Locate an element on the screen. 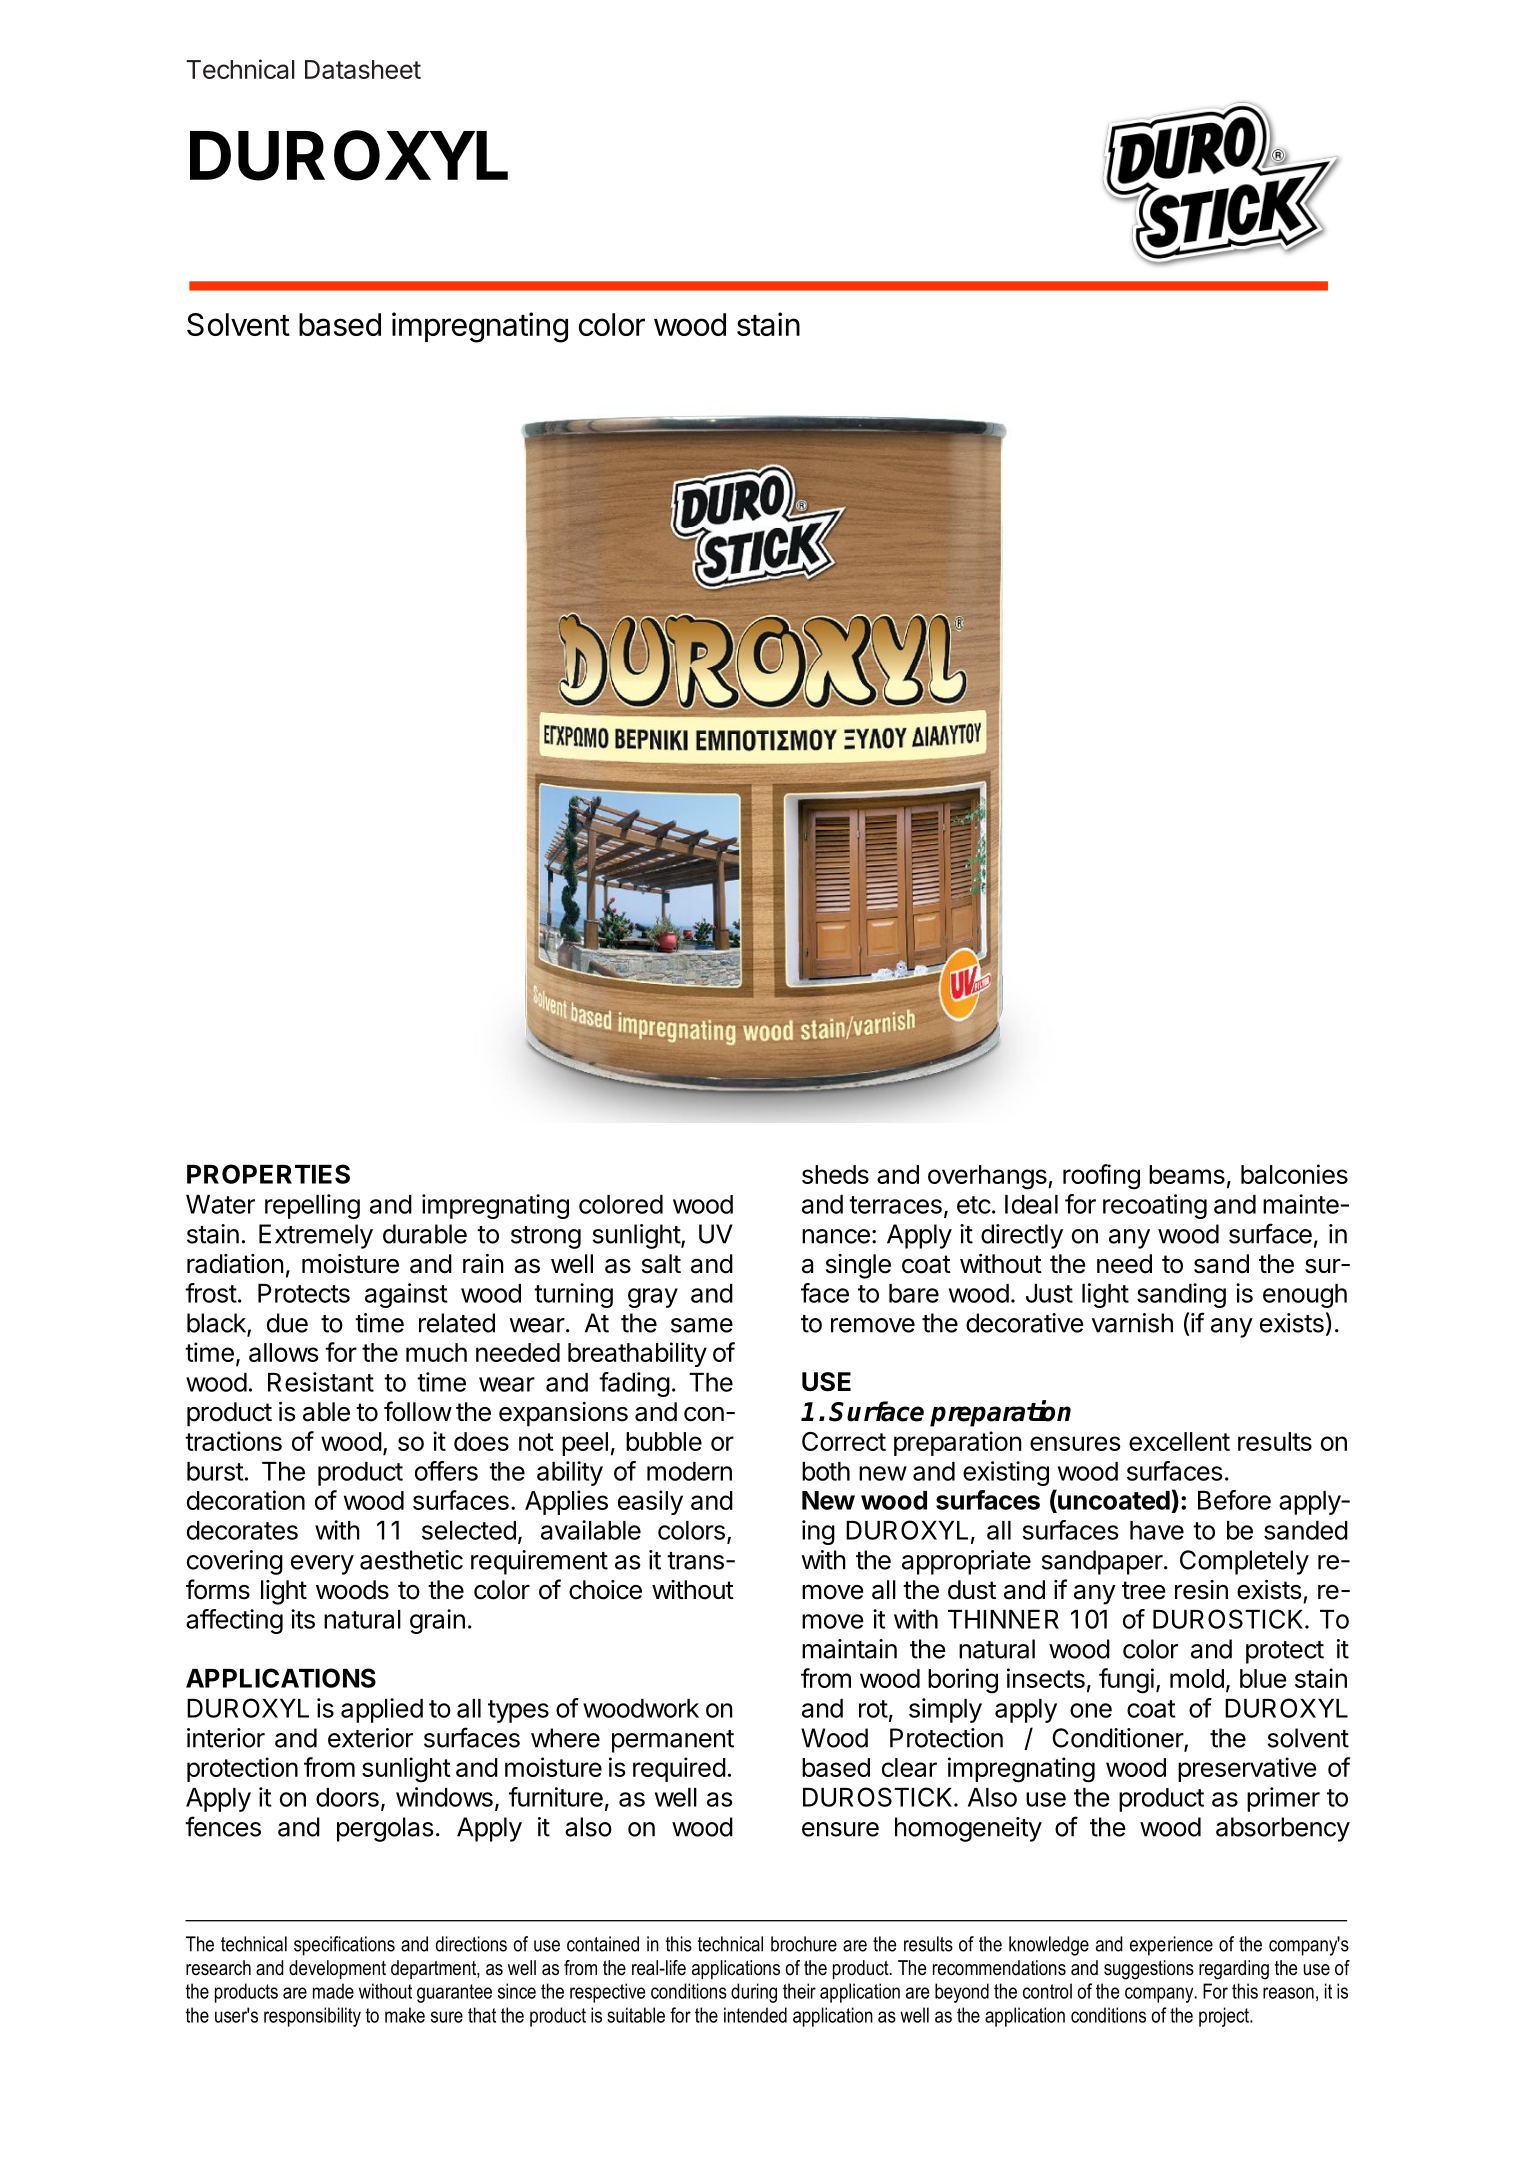 The width and height of the screenshot is (1534, 2170). development is located at coordinates (337, 1969).
